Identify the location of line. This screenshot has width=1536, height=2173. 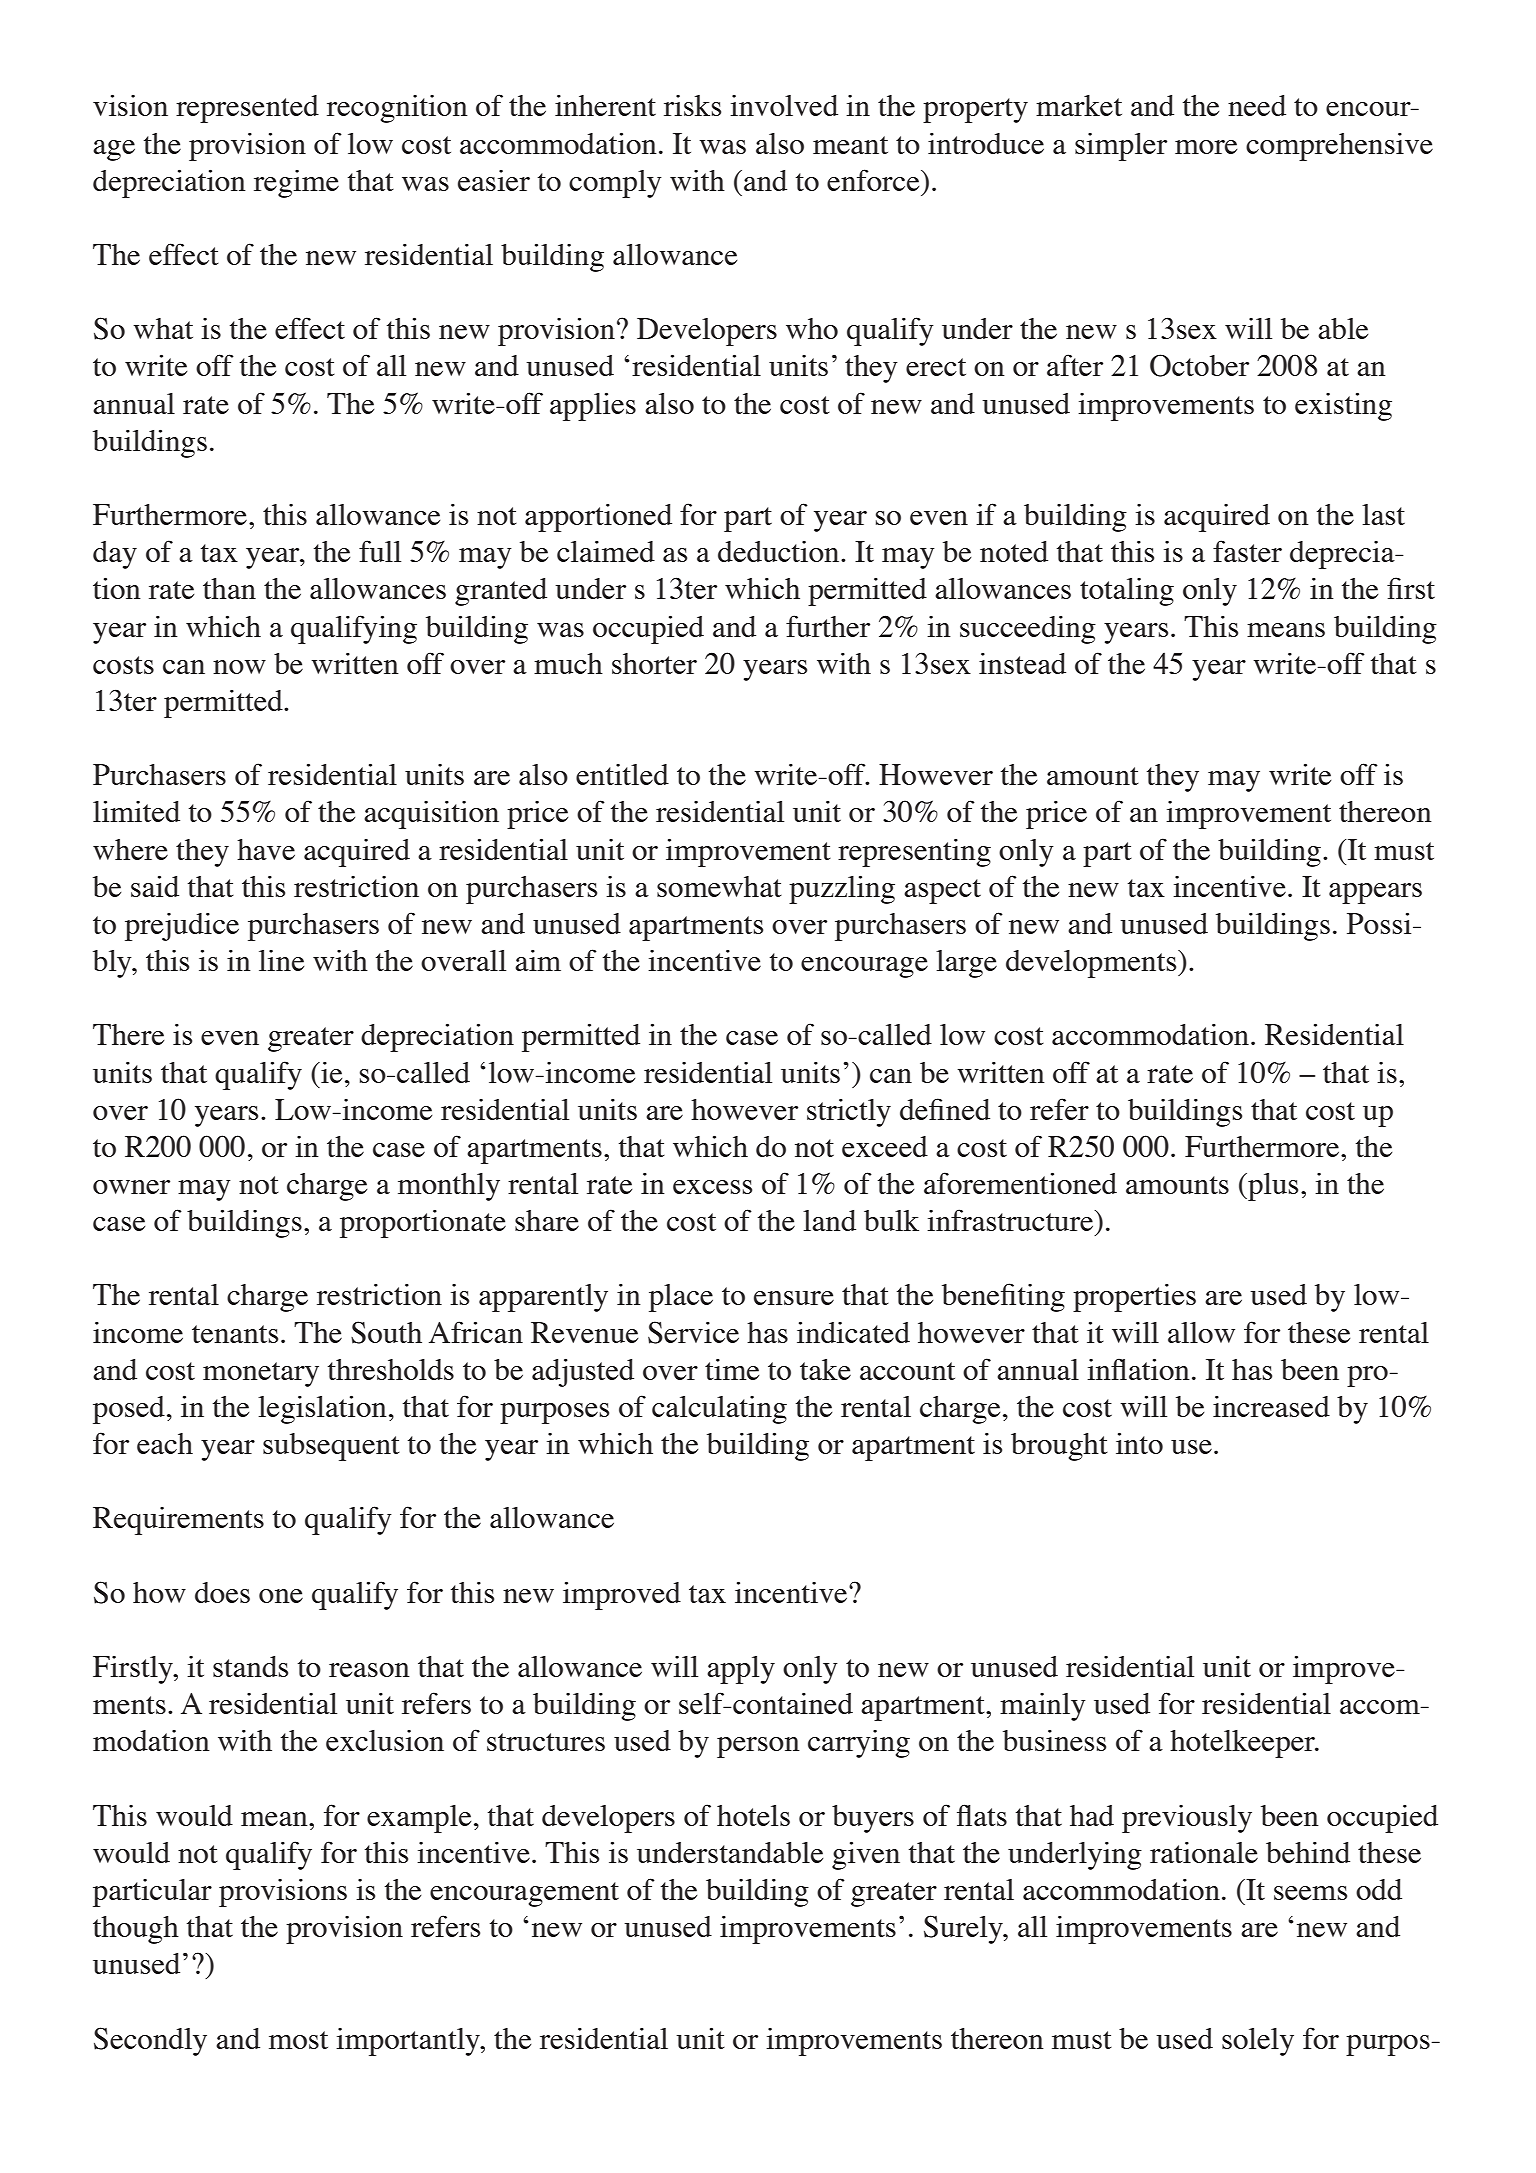
(281, 960).
